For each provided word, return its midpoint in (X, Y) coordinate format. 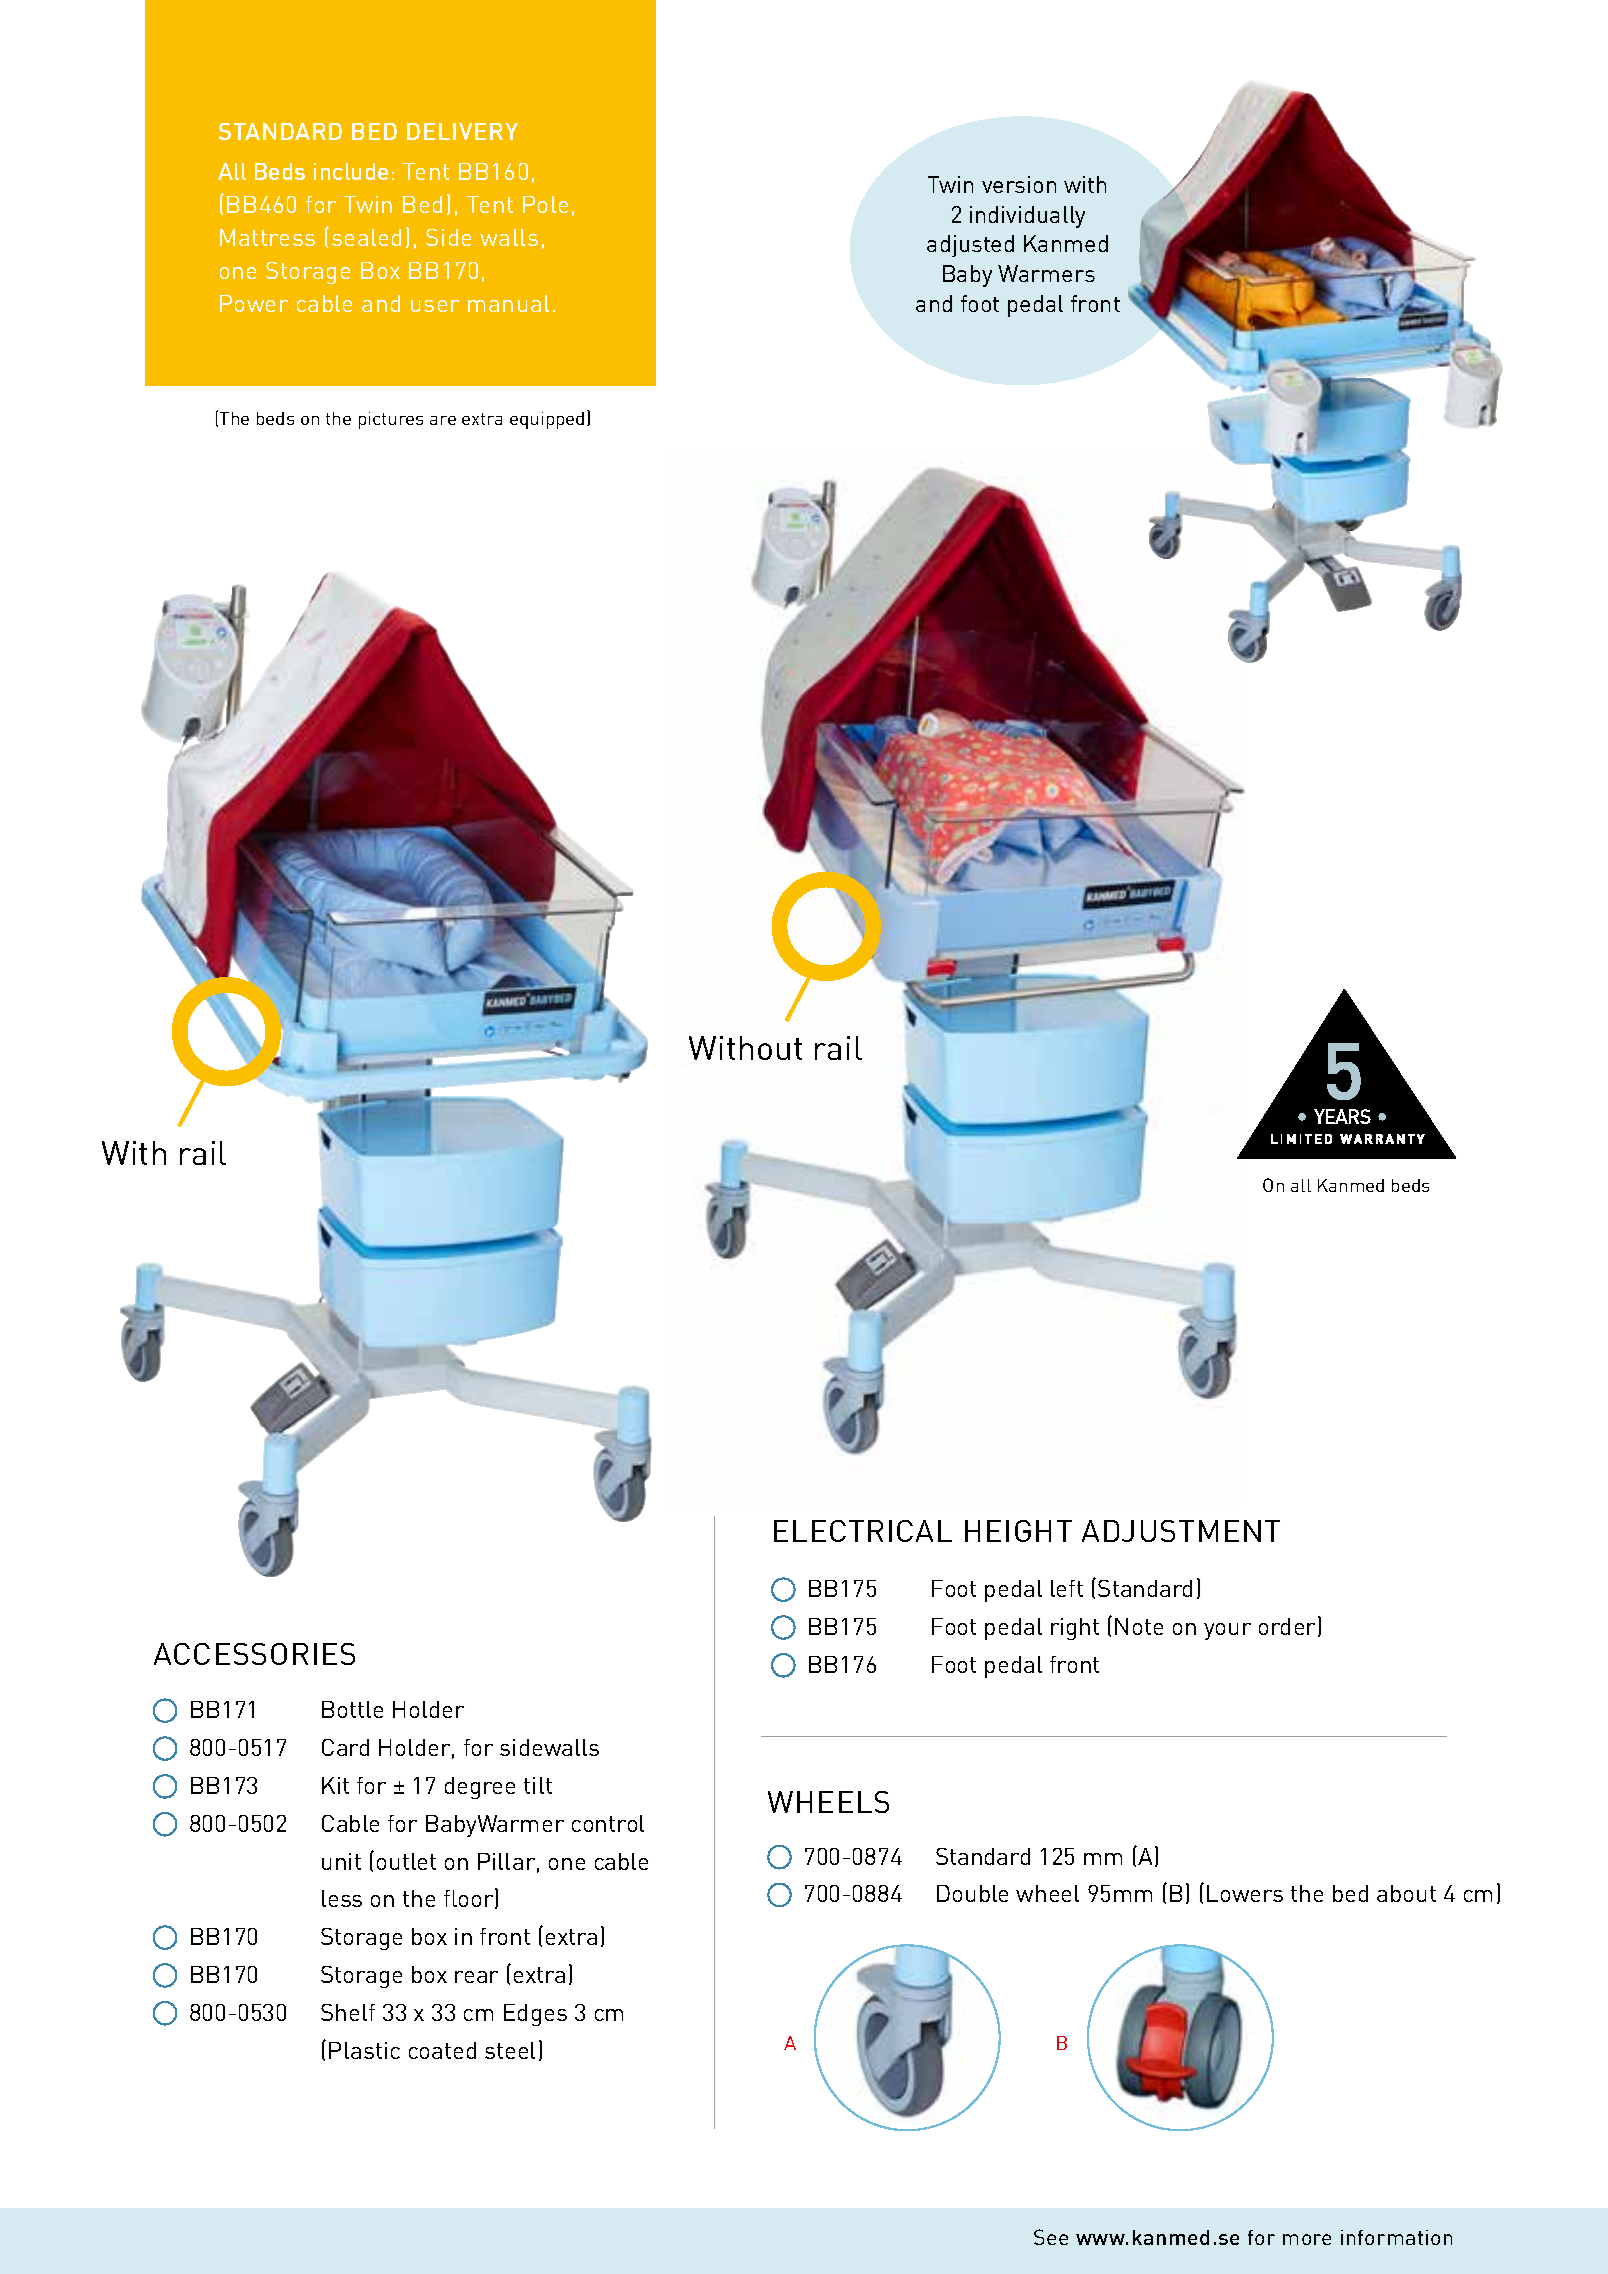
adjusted (970, 246)
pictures (391, 420)
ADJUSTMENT (1181, 1531)
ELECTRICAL (863, 1531)
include (351, 171)
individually (1027, 217)
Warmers (1046, 273)
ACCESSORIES (254, 1654)
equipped (547, 420)
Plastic (364, 2050)
